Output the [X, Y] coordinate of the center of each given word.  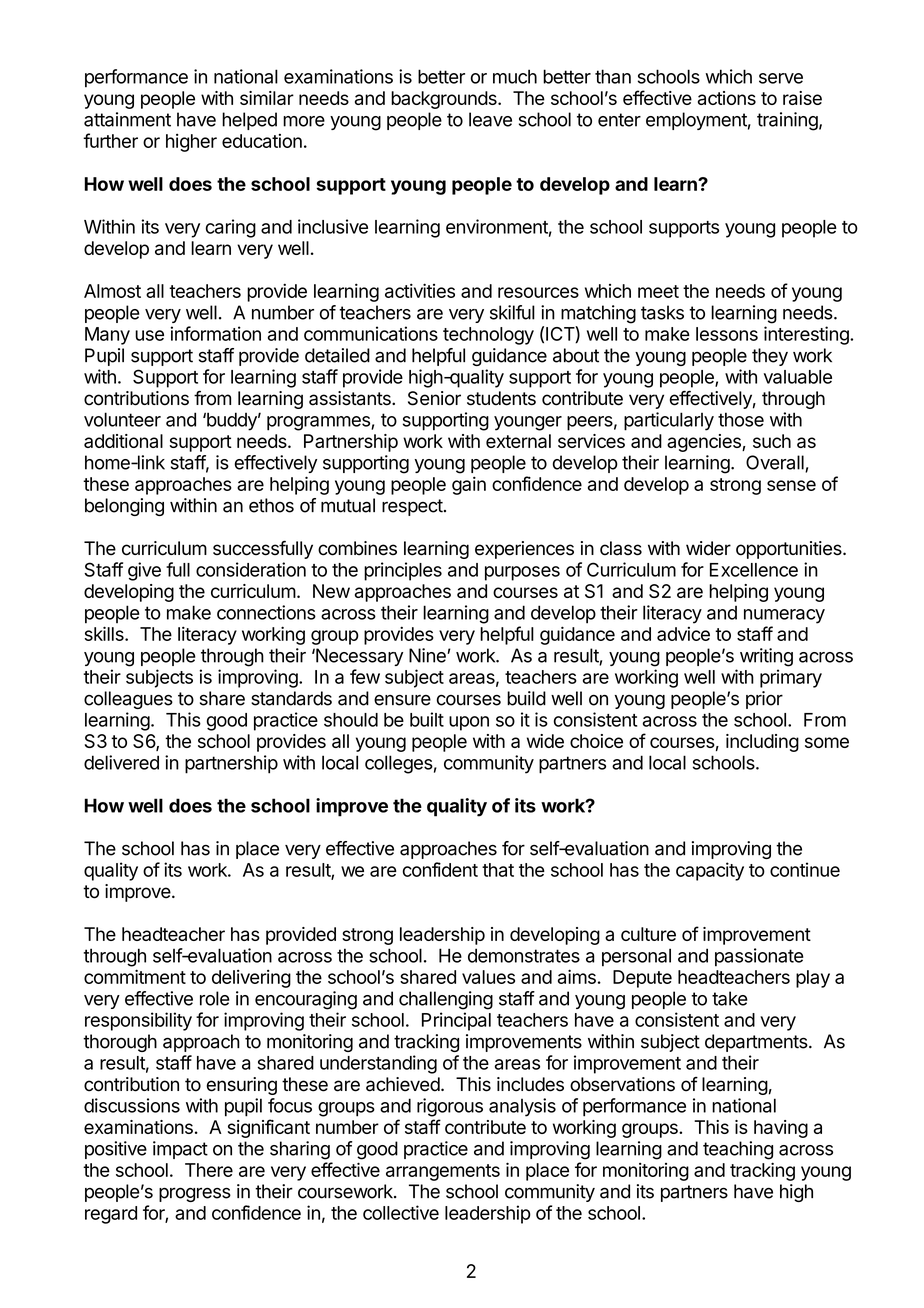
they [770, 357]
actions [727, 98]
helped [249, 121]
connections [266, 612]
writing [766, 657]
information [215, 333]
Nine [428, 655]
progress [195, 1194]
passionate [759, 957]
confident [440, 869]
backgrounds [445, 100]
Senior [434, 398]
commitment [135, 976]
